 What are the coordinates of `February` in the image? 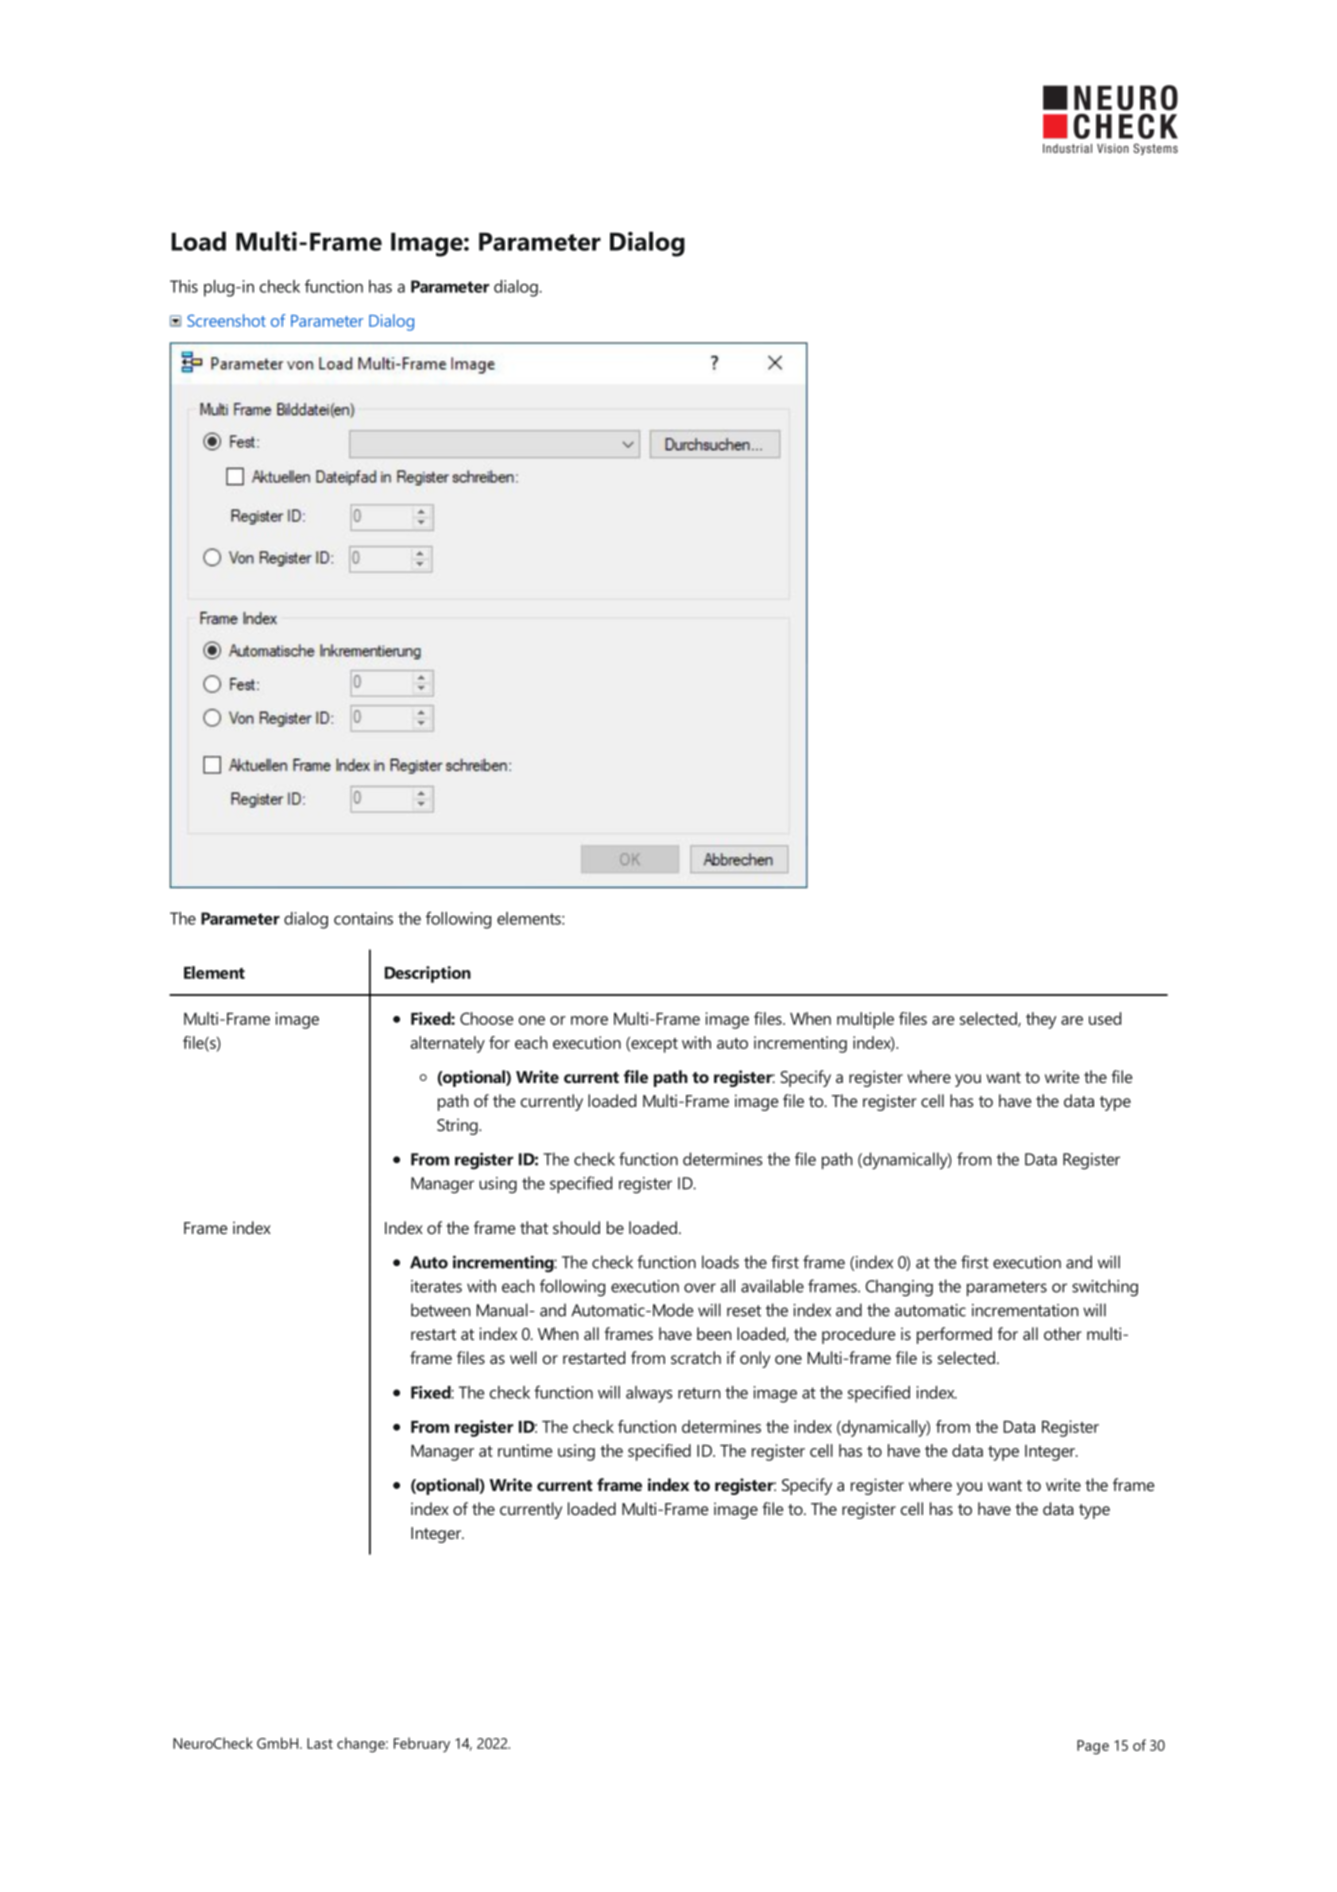 It's located at (422, 1745).
